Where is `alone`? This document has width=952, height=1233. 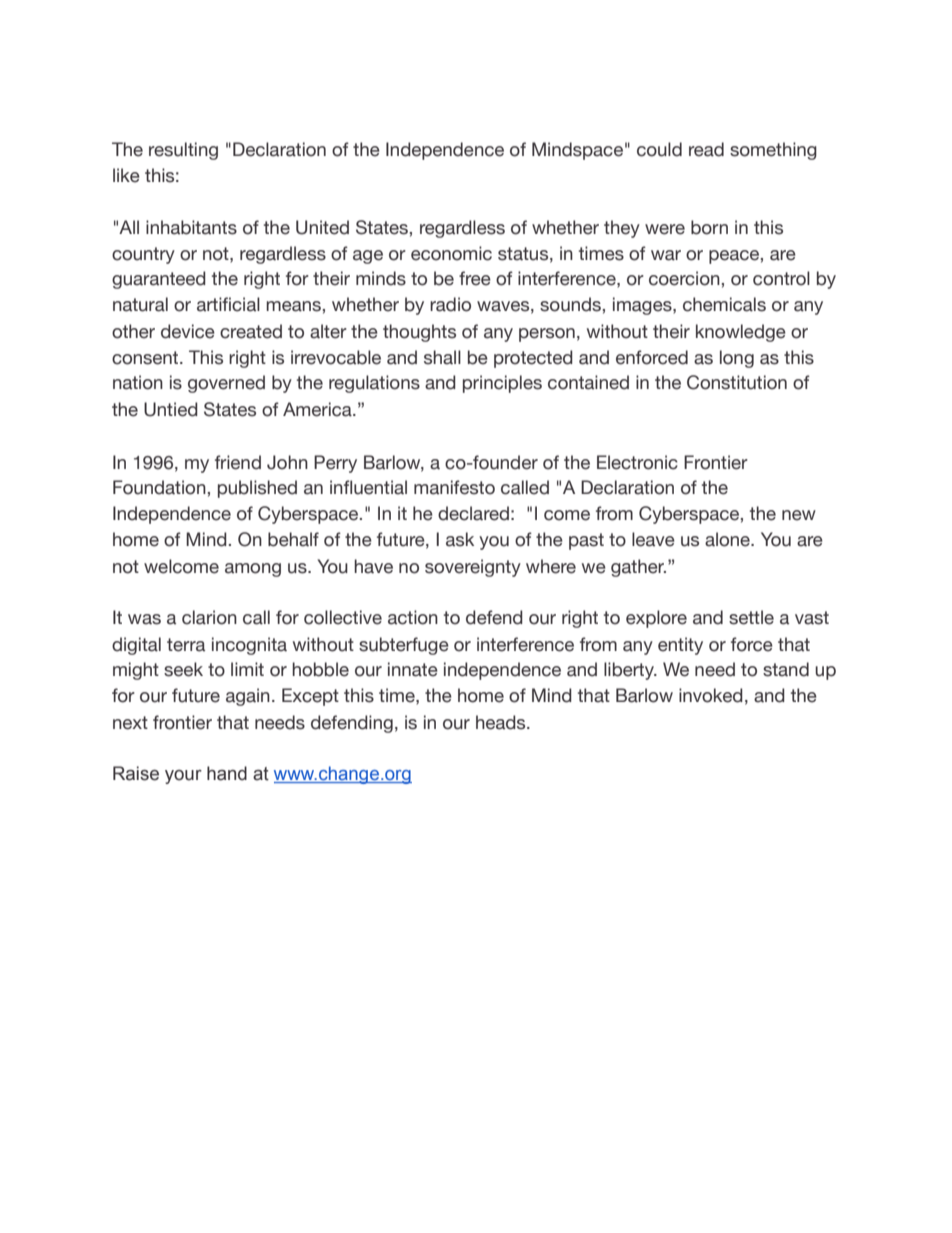 alone is located at coordinates (728, 539).
